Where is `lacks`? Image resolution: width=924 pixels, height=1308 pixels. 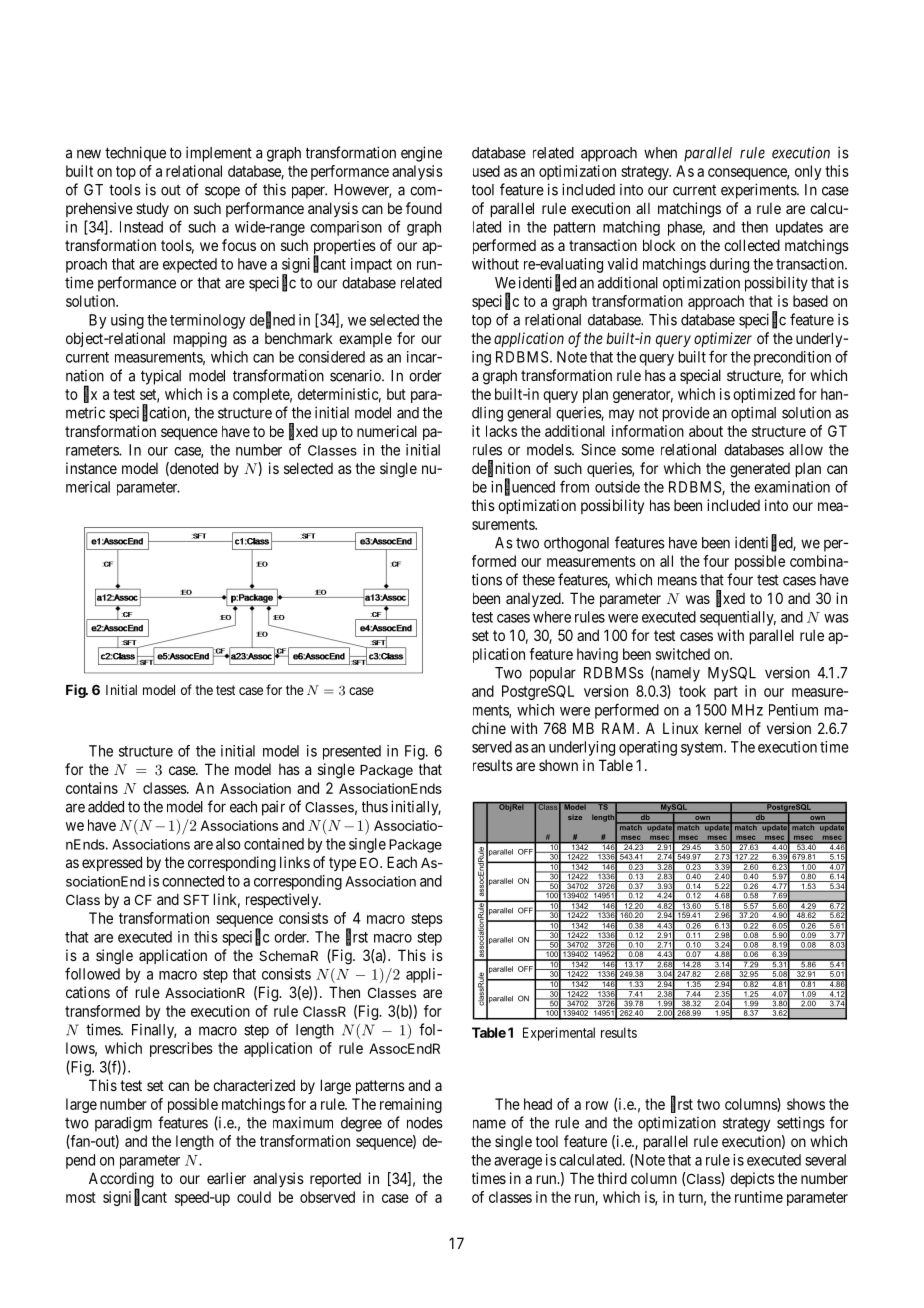 lacks is located at coordinates (501, 431).
